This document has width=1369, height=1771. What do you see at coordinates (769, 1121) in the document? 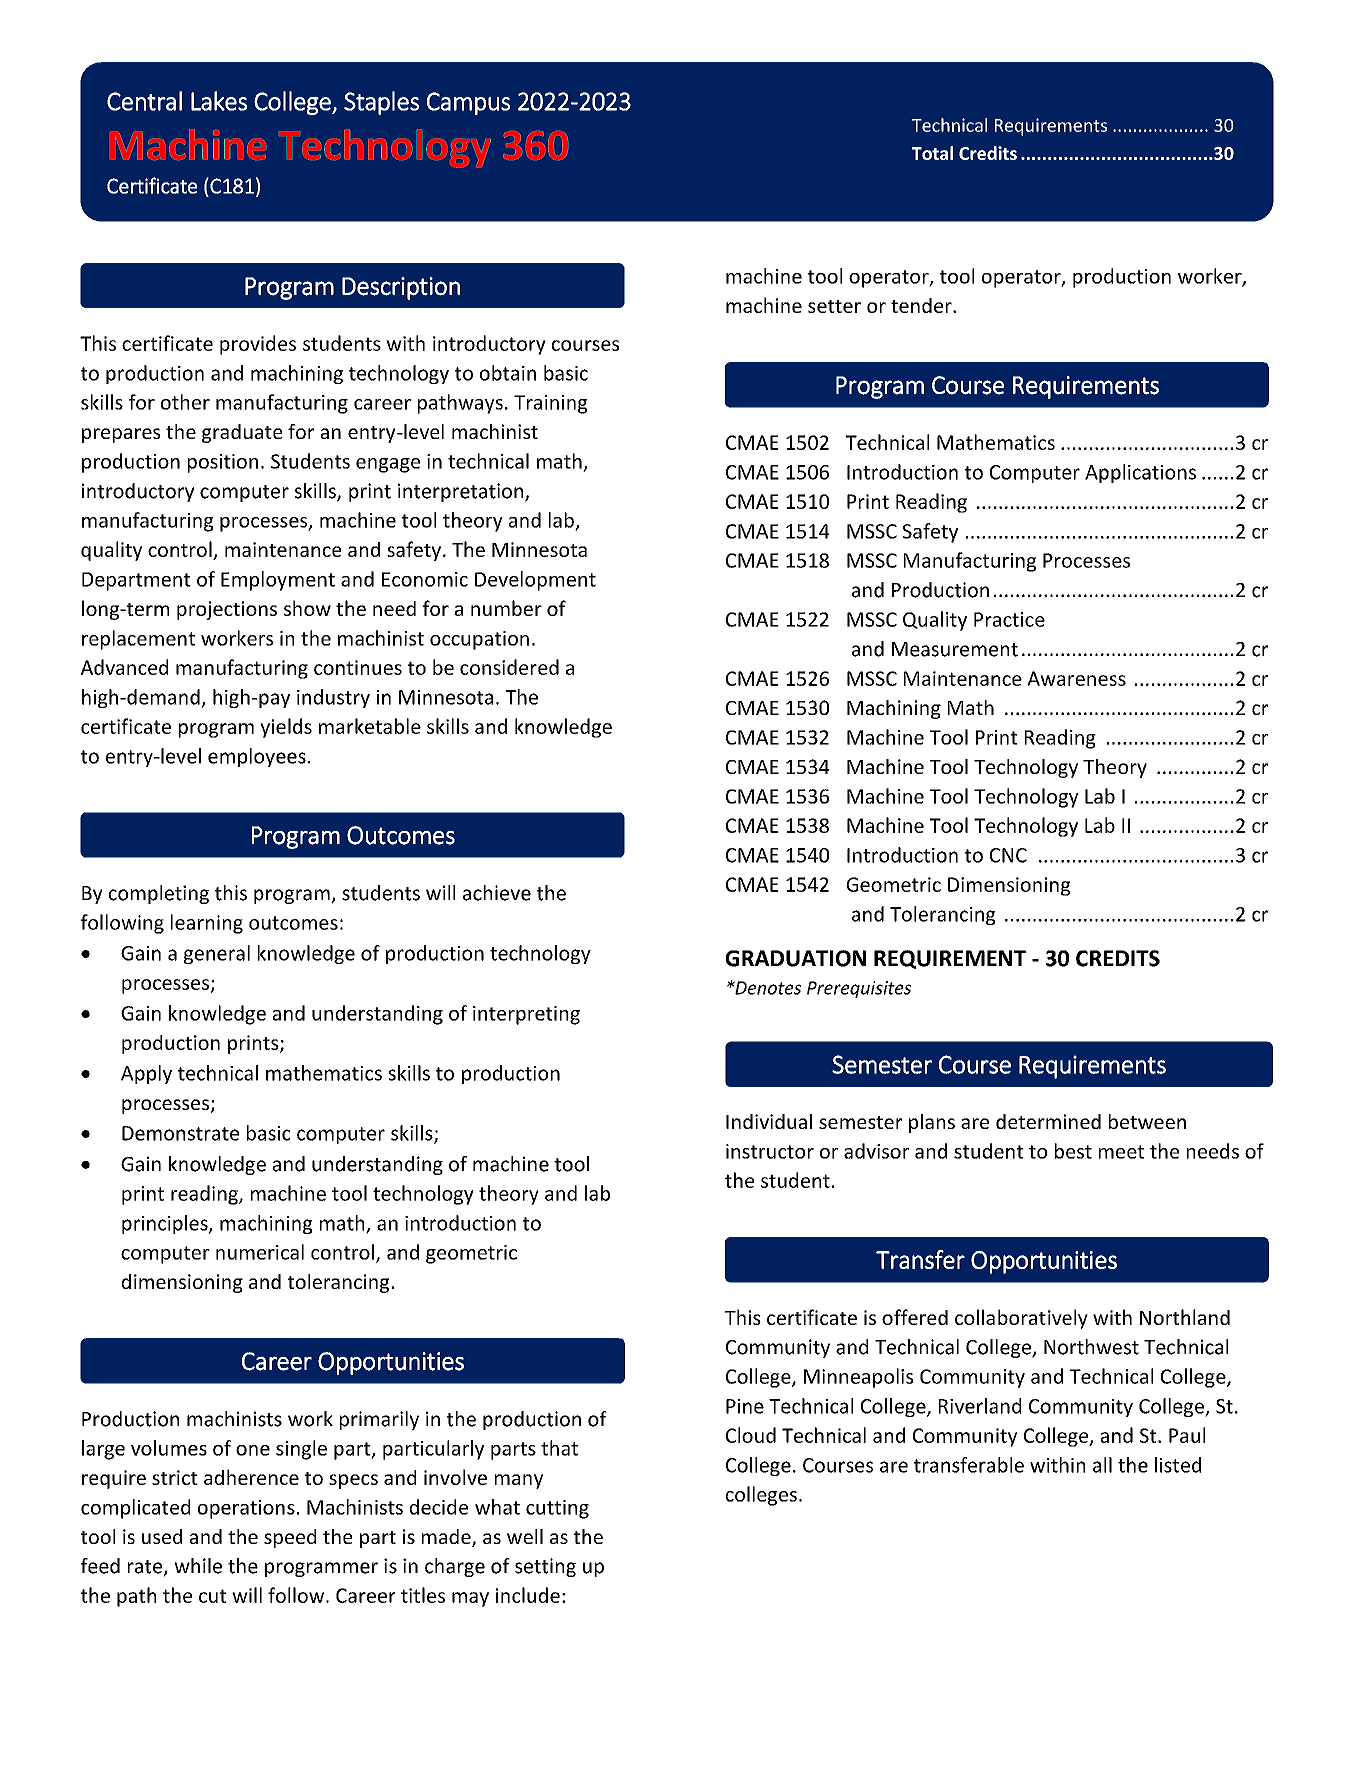
I see `Individual` at bounding box center [769, 1121].
